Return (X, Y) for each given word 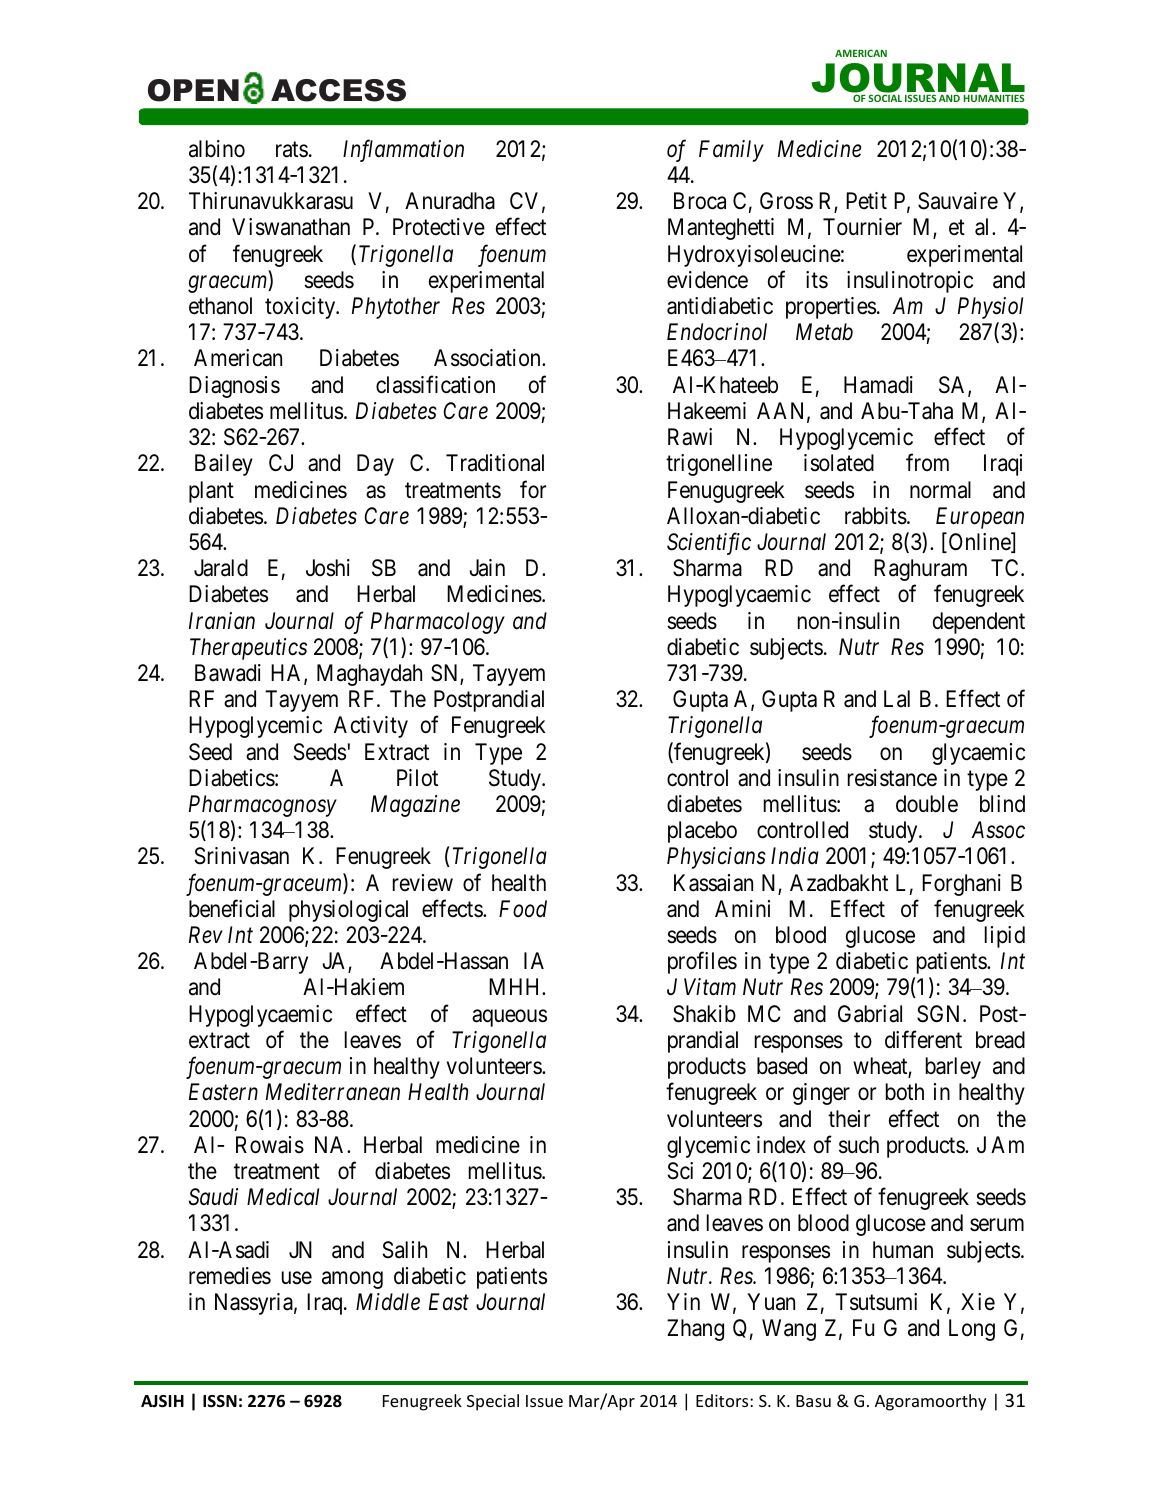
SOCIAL (885, 98)
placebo (702, 832)
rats (292, 150)
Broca (700, 201)
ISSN (220, 1401)
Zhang (695, 1330)
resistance (892, 778)
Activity (371, 727)
